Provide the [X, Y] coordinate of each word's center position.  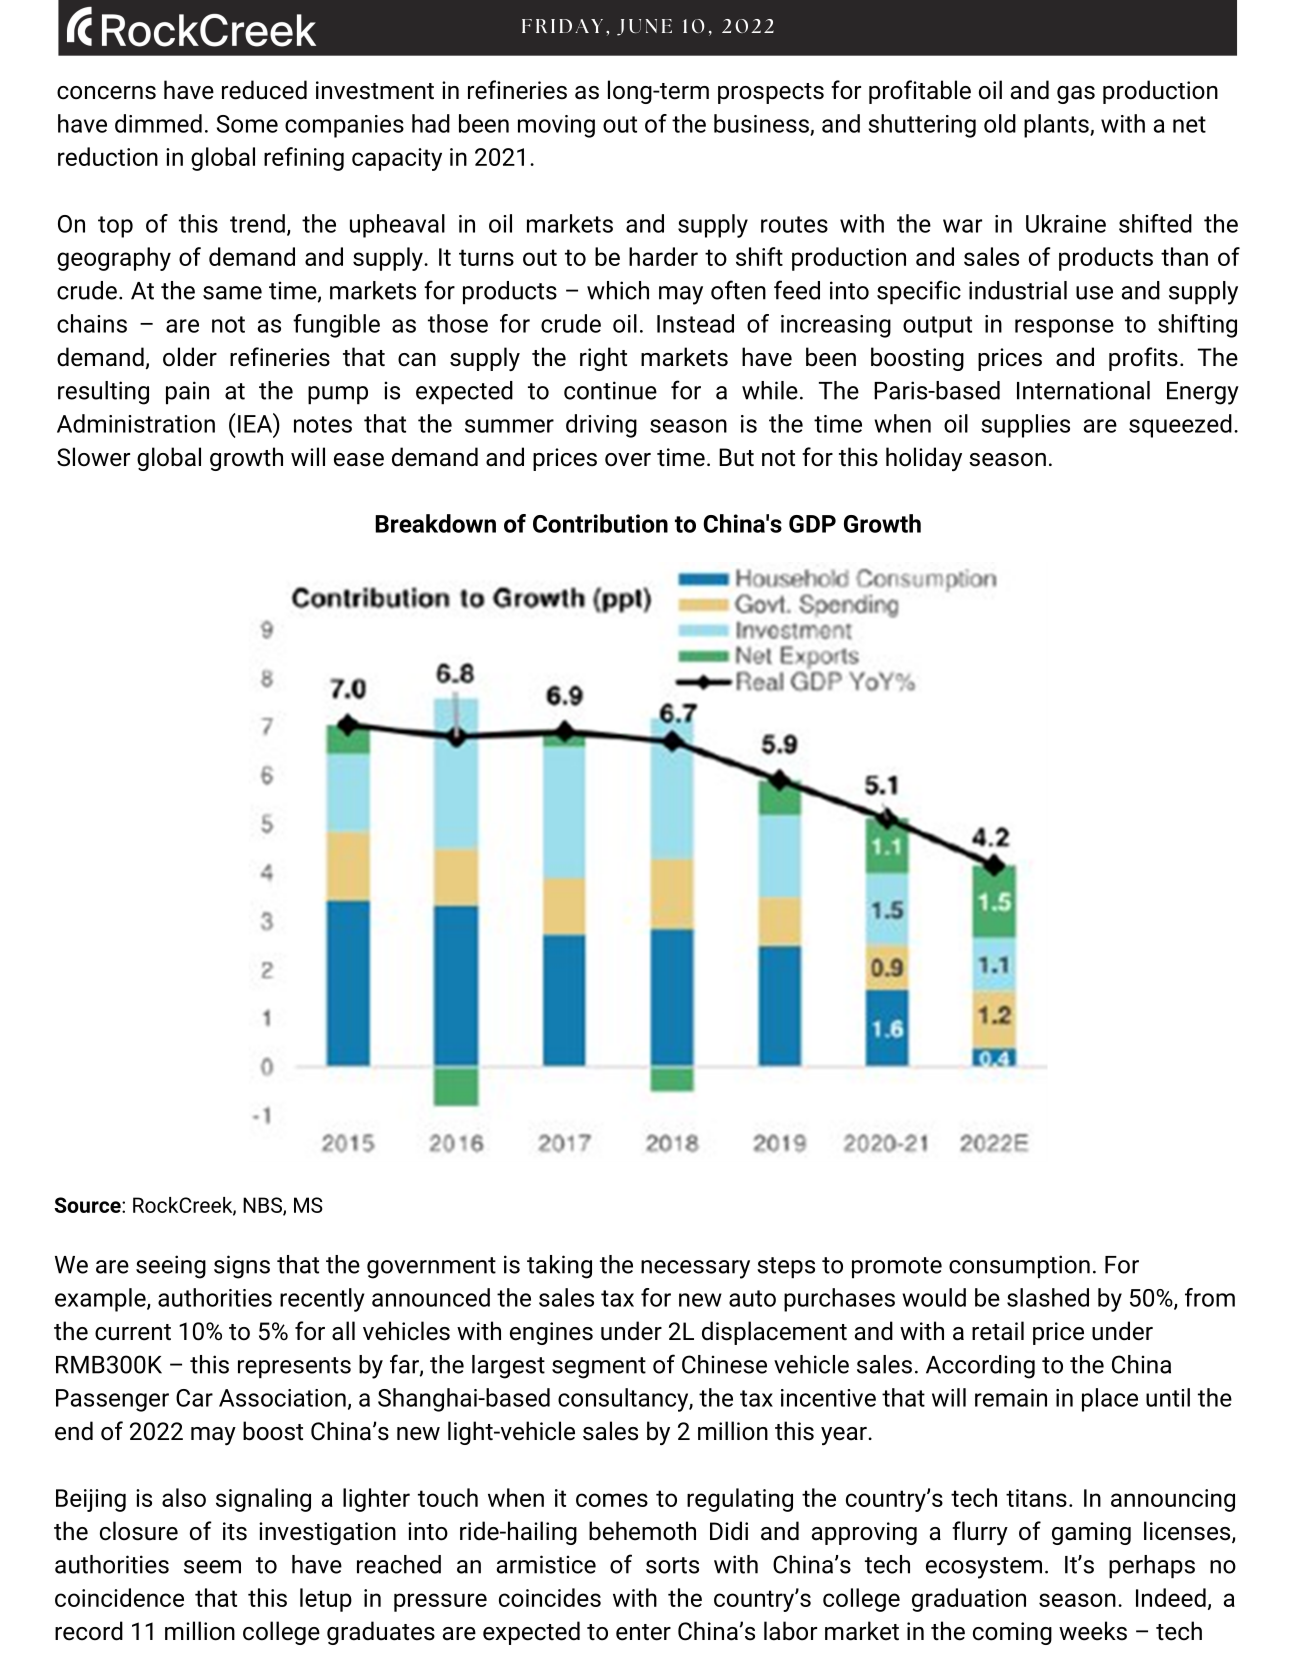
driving [601, 426]
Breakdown [435, 523]
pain [187, 393]
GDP [812, 524]
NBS [263, 1206]
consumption [1019, 1267]
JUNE [644, 27]
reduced [264, 90]
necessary [695, 1269]
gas [1076, 95]
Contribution [600, 523]
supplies [1026, 426]
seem [212, 1567]
